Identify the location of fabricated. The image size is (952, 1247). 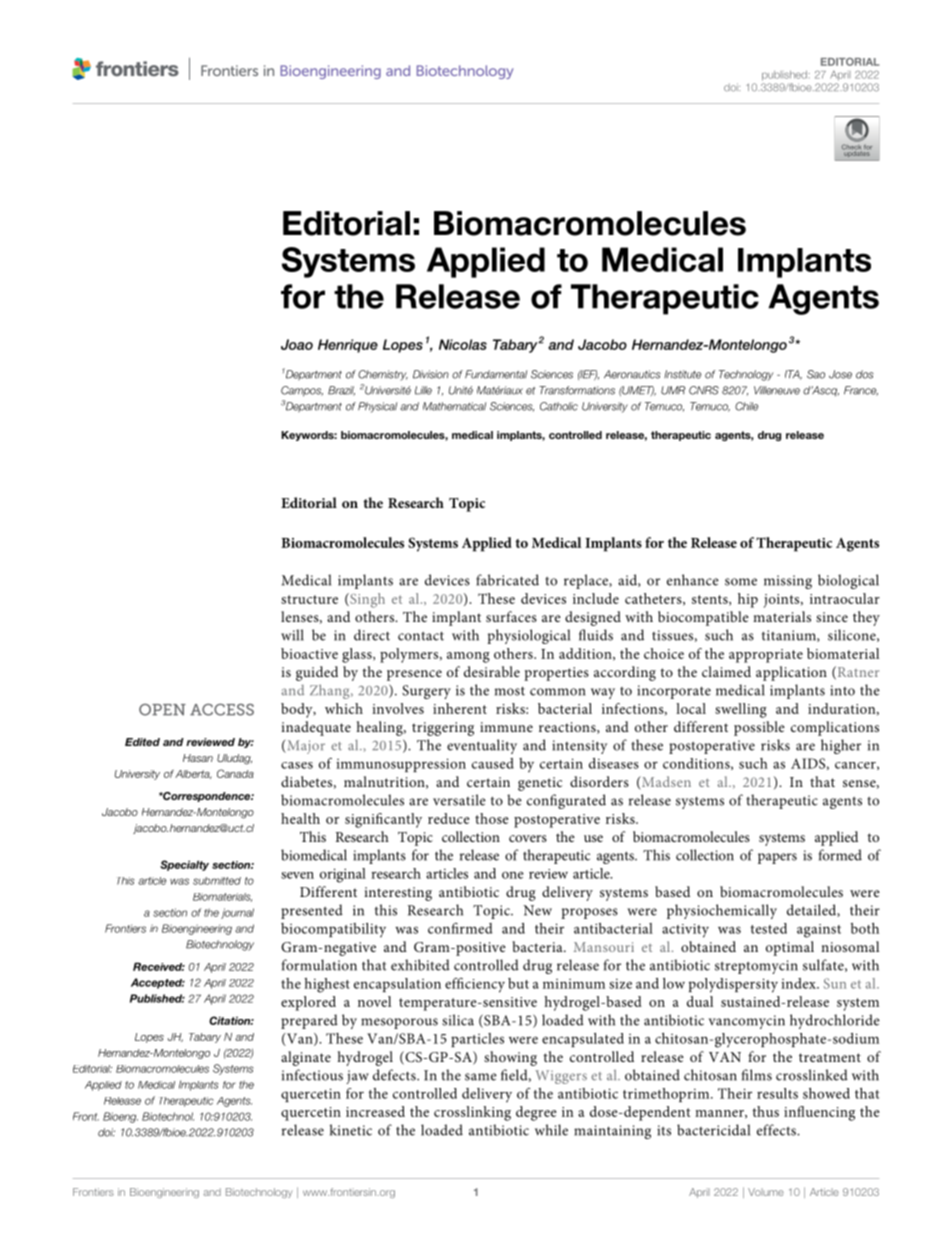
(507, 580).
